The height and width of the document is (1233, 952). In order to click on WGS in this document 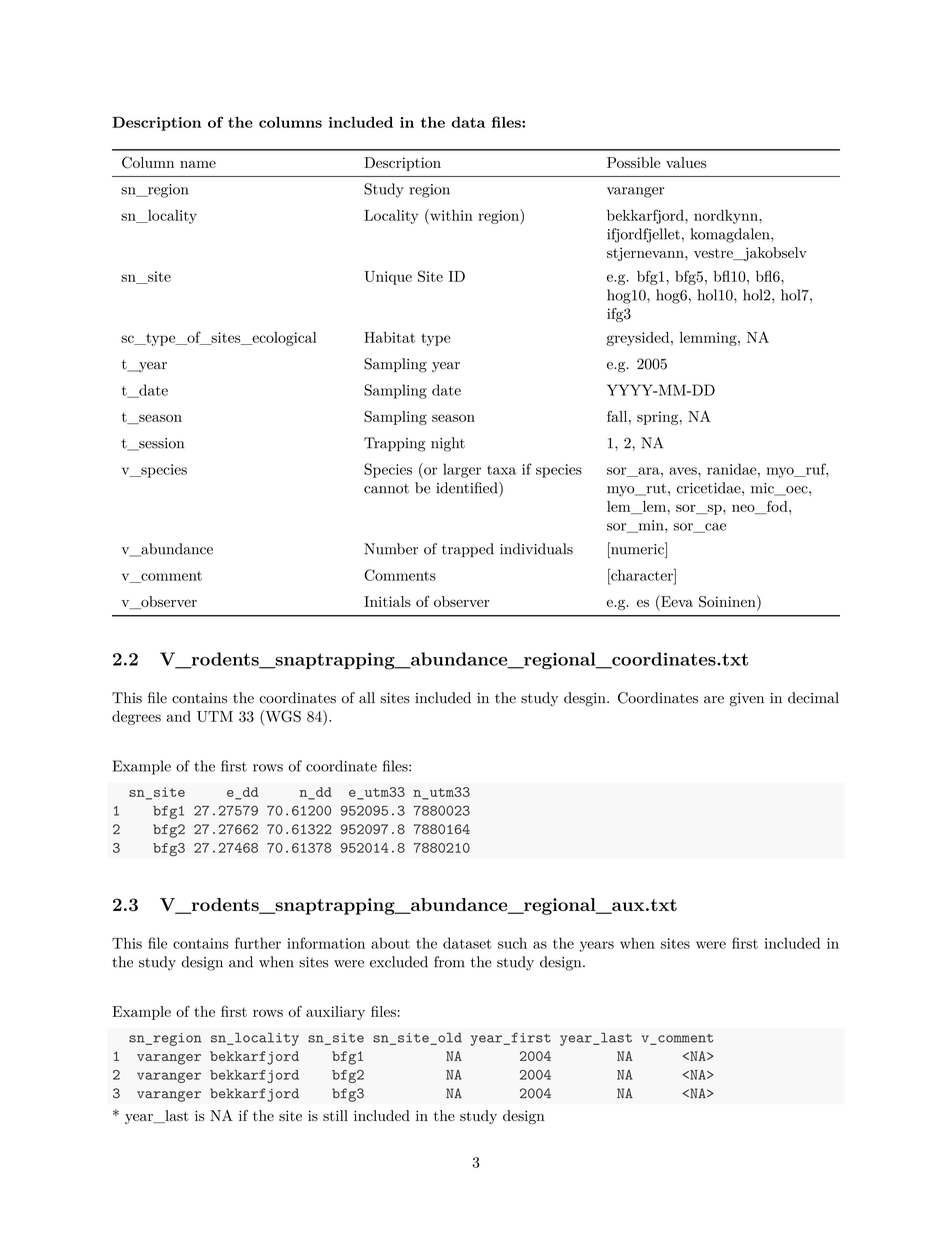, I will do `click(282, 716)`.
